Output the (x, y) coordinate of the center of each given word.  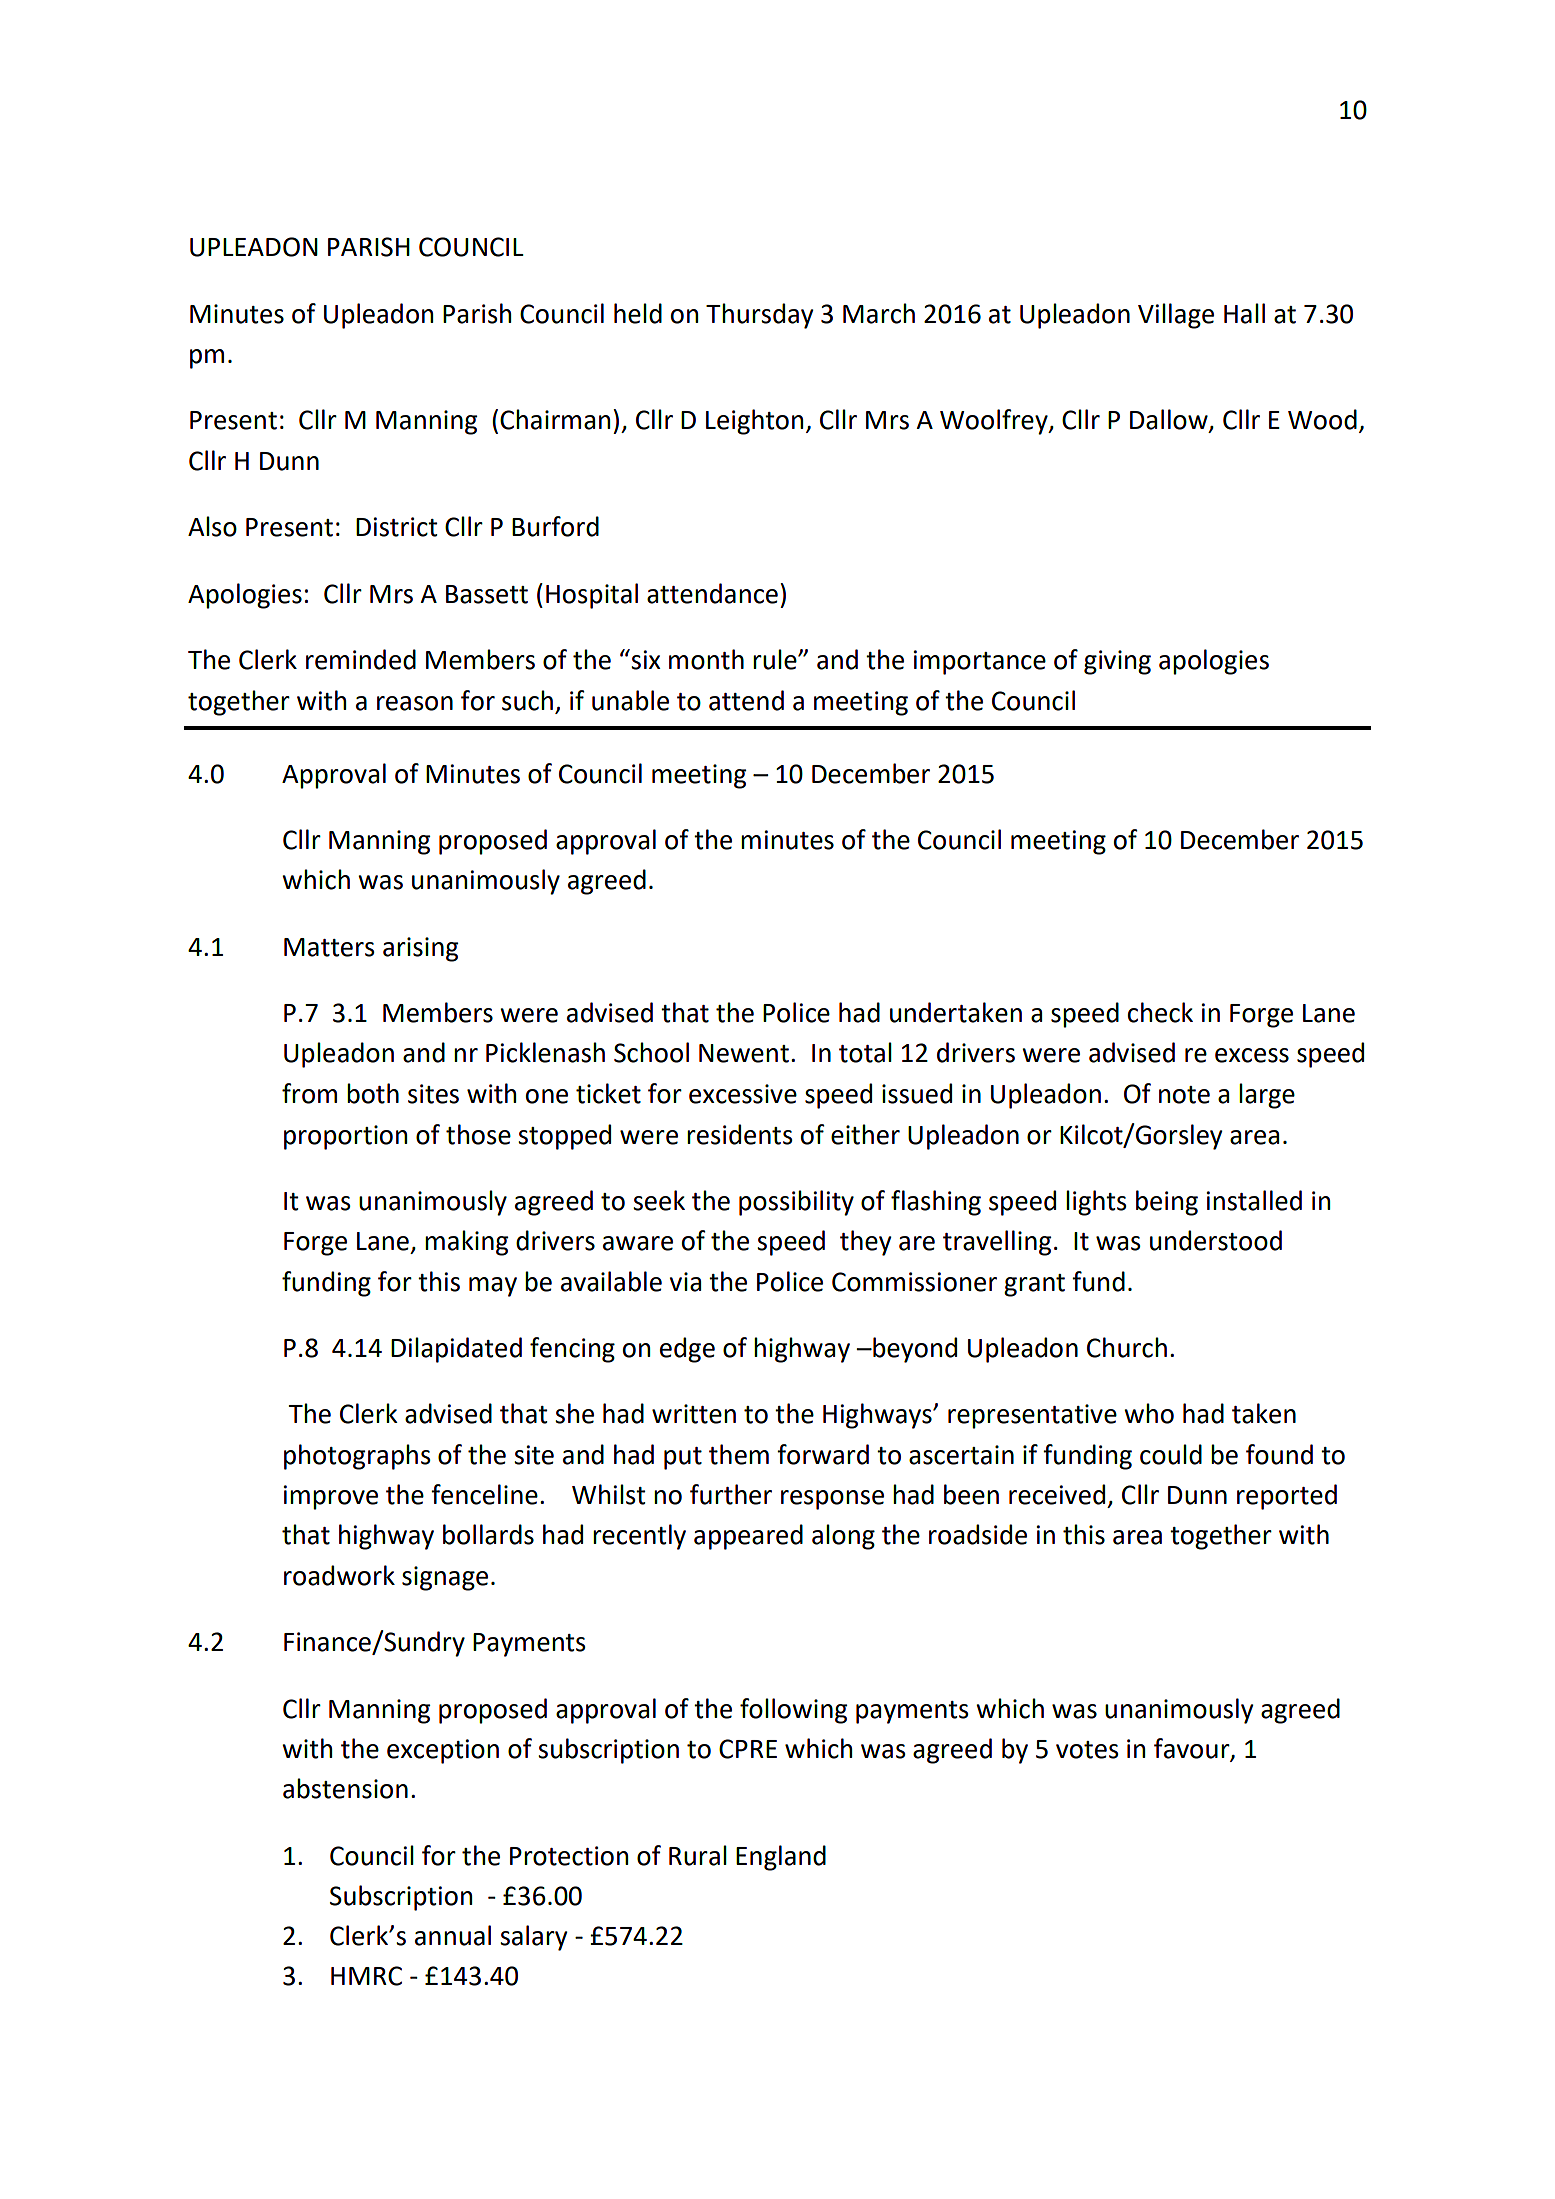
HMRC (366, 1976)
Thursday (760, 316)
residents (740, 1134)
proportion (345, 1137)
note (1184, 1095)
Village (1176, 316)
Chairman (555, 419)
